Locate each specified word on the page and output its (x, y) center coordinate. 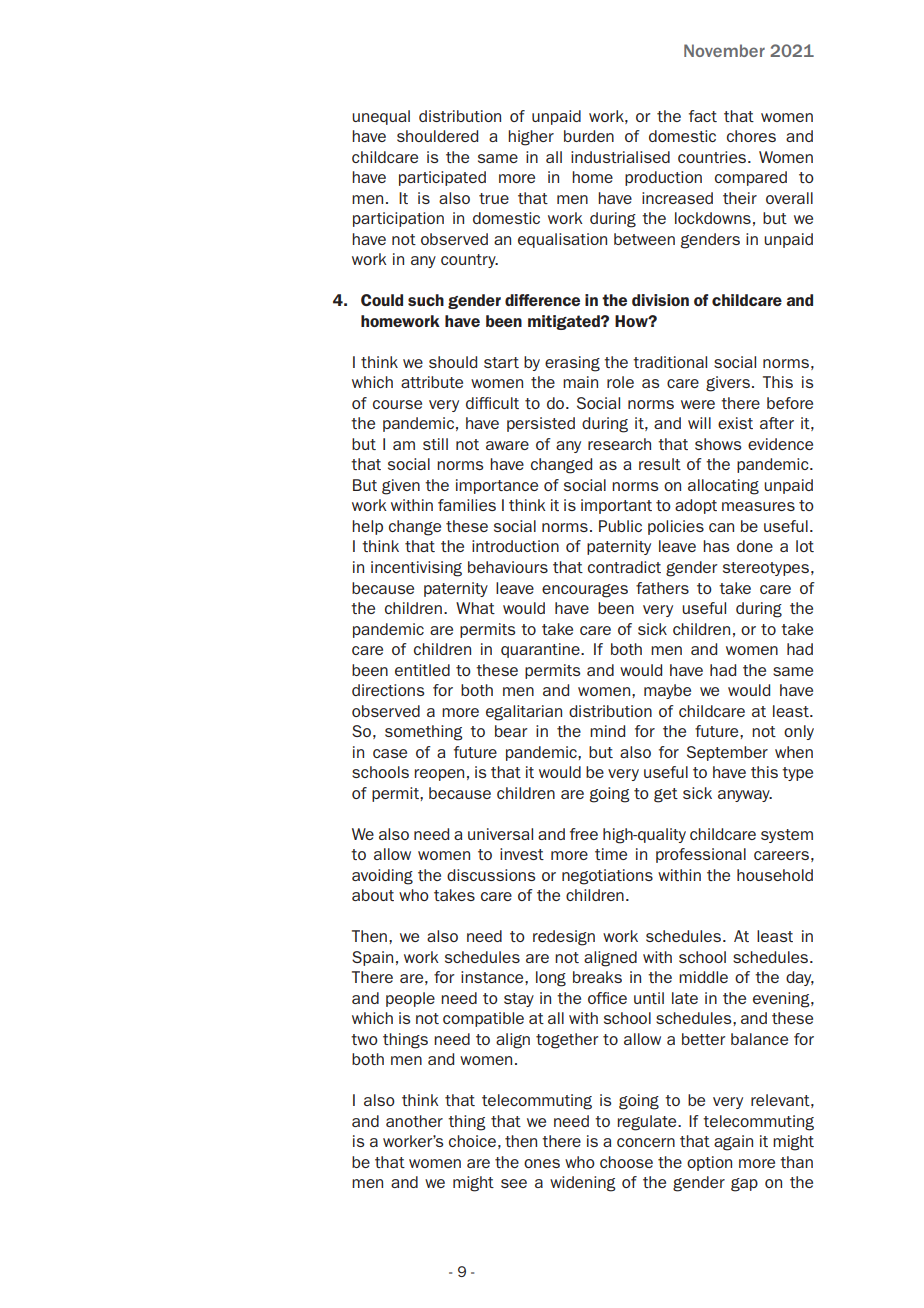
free (584, 834)
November (724, 50)
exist (735, 423)
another (414, 1121)
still (435, 444)
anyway (745, 796)
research (619, 444)
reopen (439, 775)
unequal (381, 117)
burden (589, 136)
